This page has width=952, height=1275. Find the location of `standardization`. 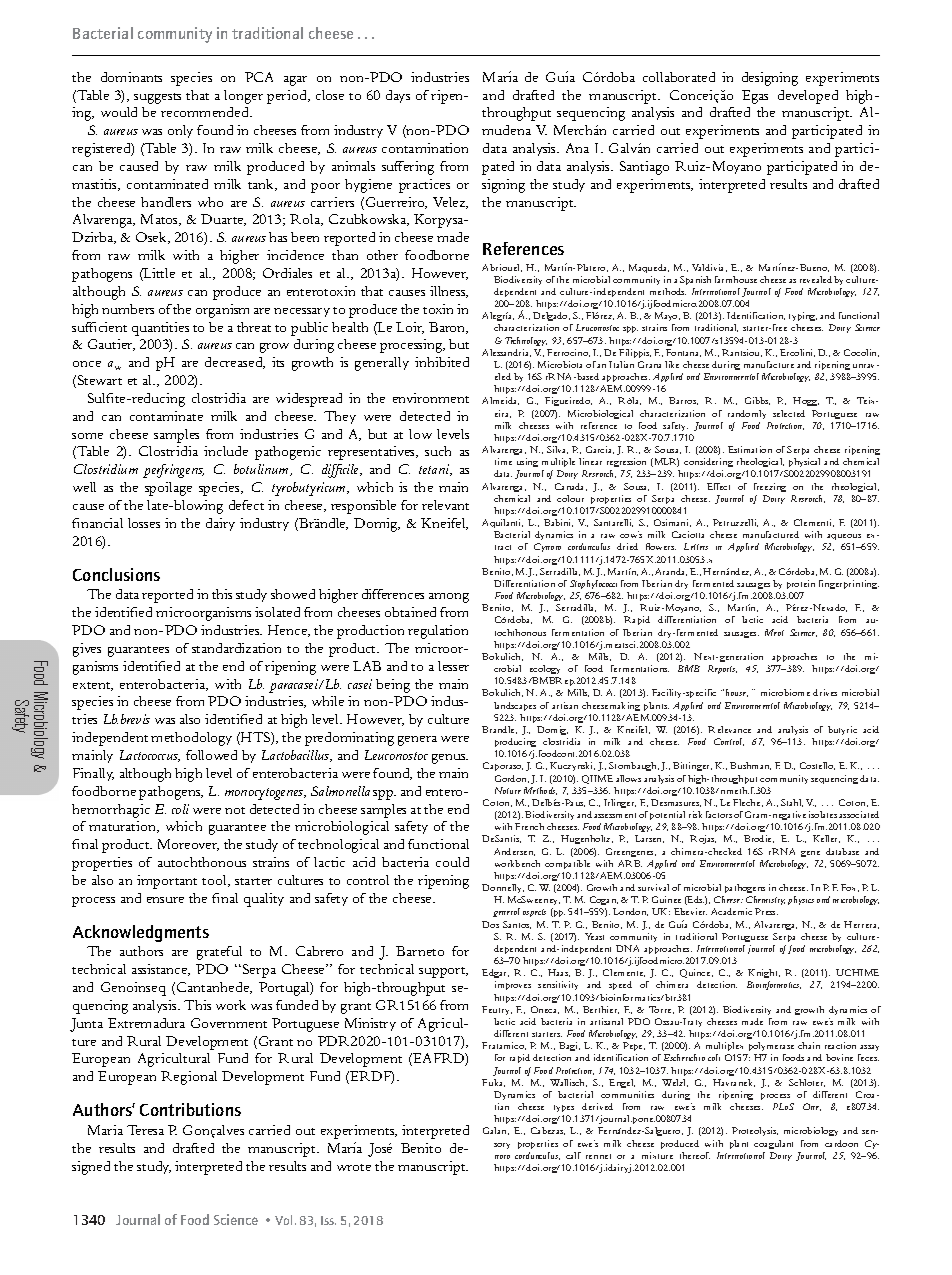

standardization is located at coordinates (236, 648).
